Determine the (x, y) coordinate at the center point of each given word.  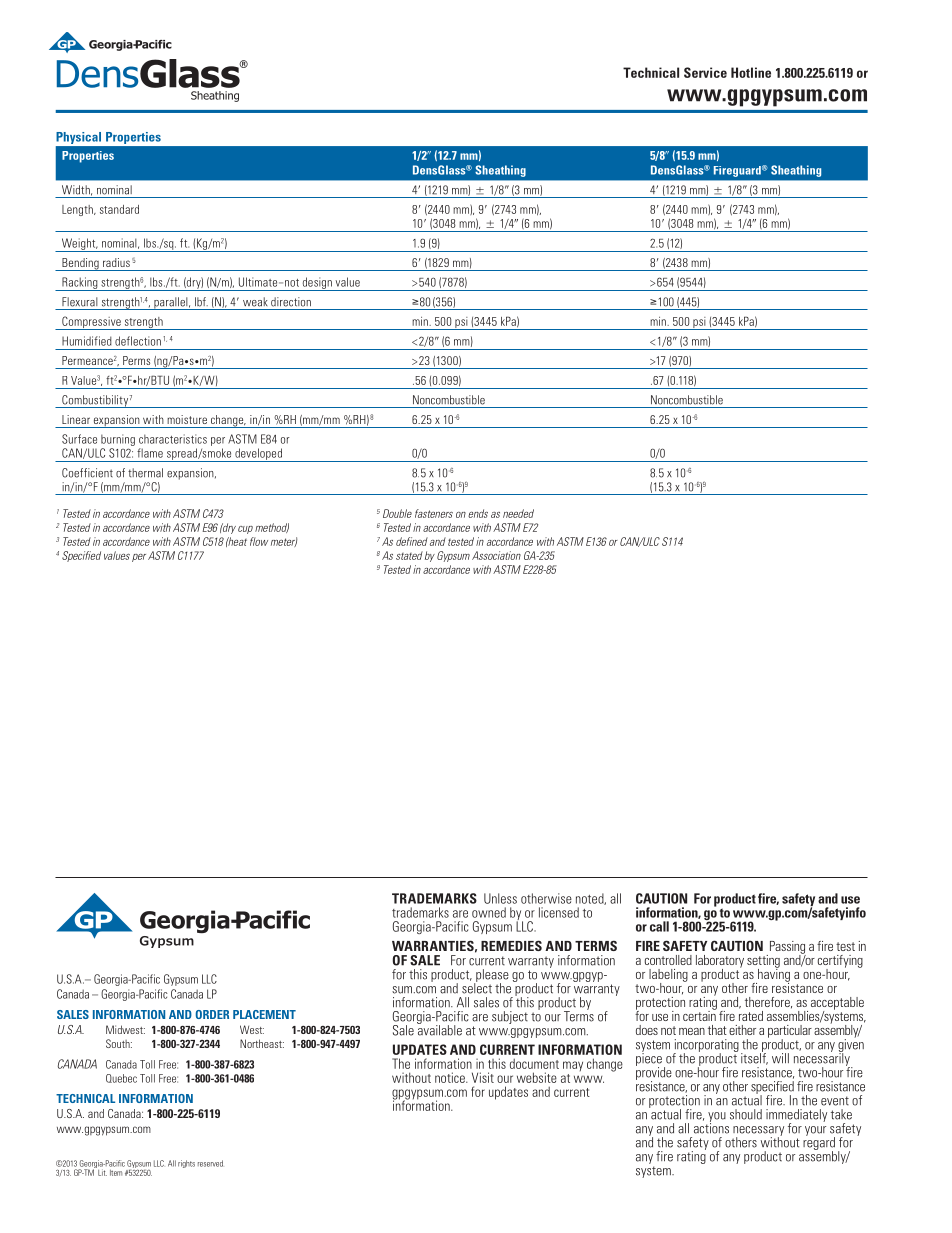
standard (119, 209)
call (659, 926)
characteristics (173, 439)
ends (478, 513)
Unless (500, 898)
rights (186, 1164)
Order (212, 1014)
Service (705, 72)
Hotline (751, 72)
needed (518, 513)
